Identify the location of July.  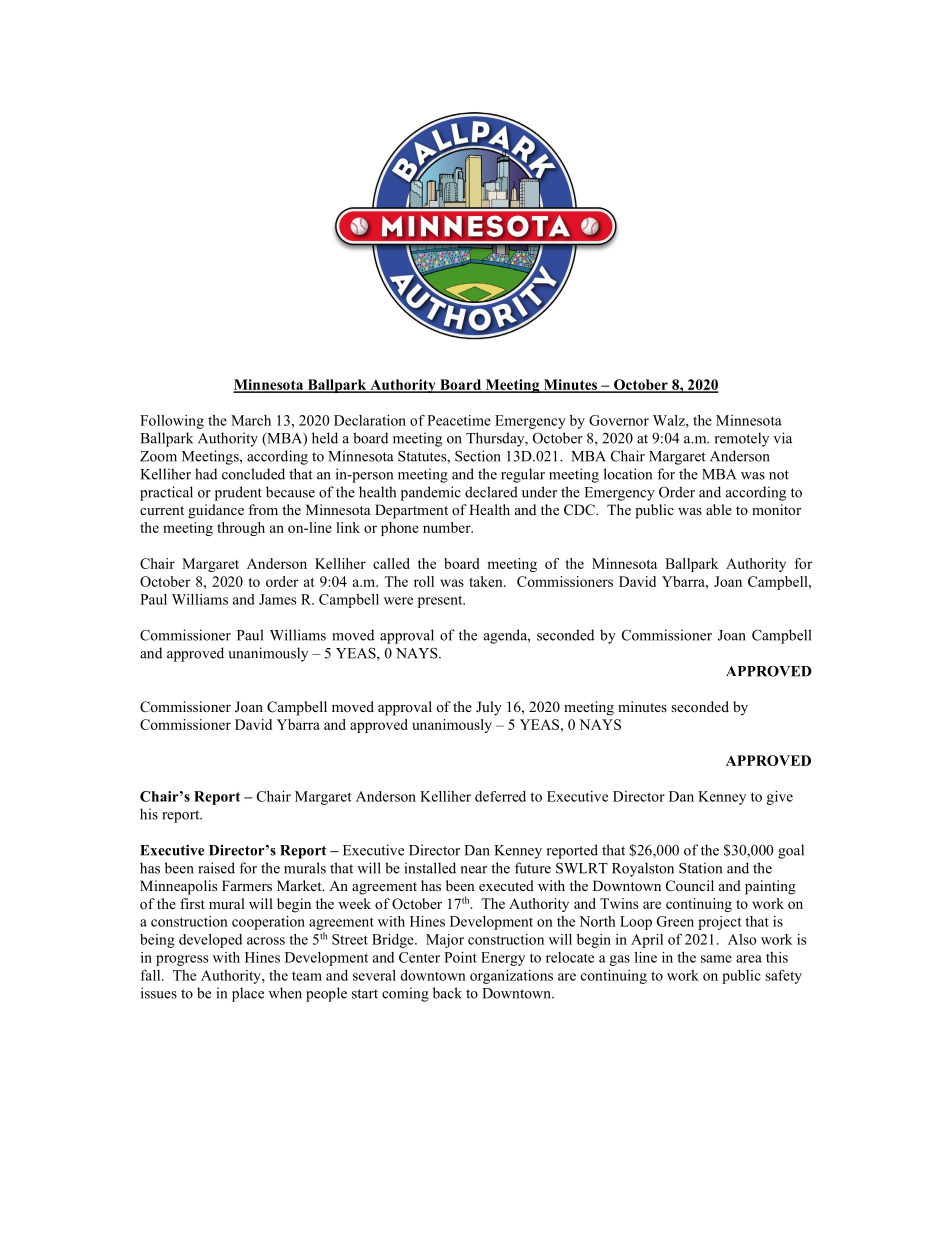
(489, 708).
